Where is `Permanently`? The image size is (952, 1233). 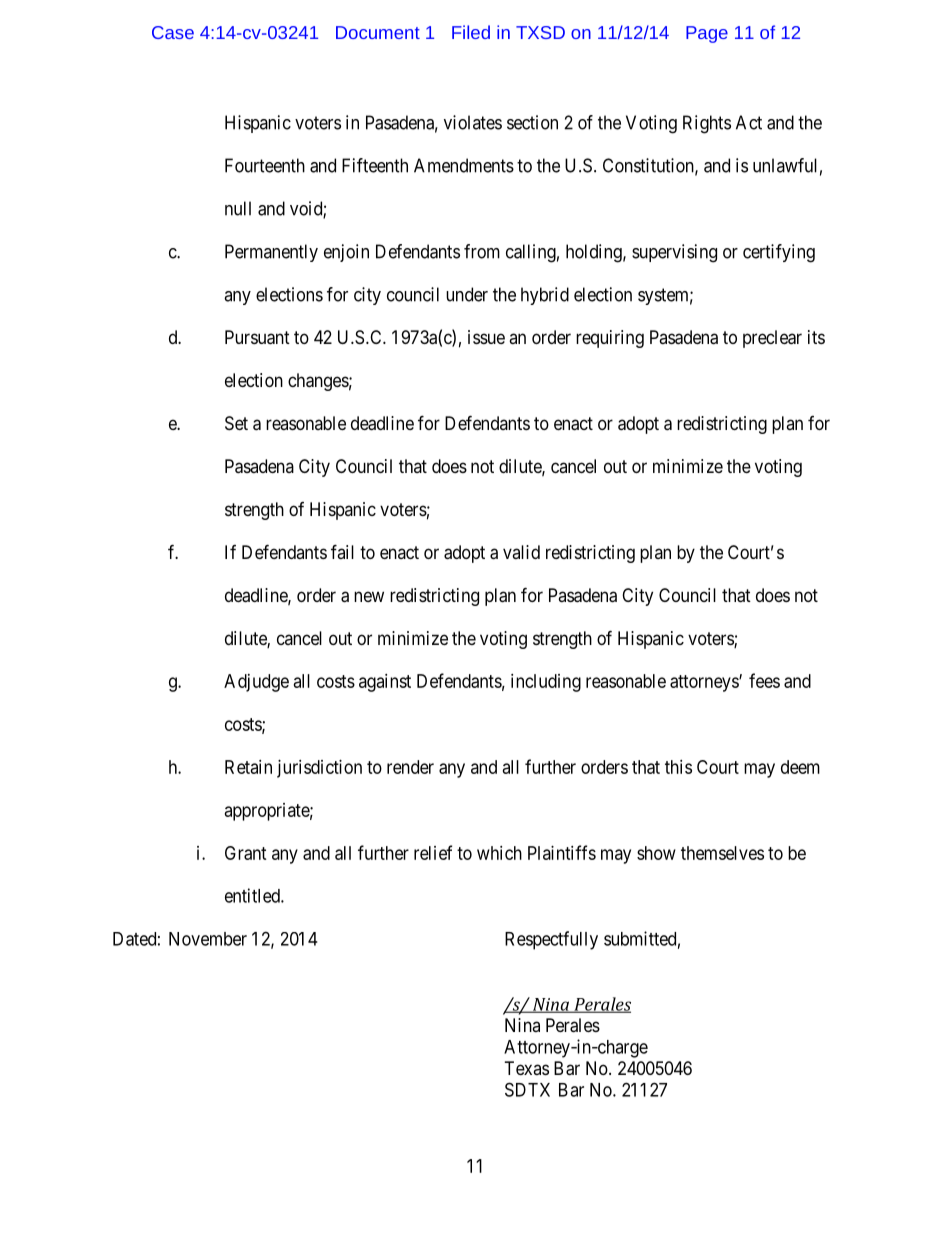 Permanently is located at coordinates (271, 253).
